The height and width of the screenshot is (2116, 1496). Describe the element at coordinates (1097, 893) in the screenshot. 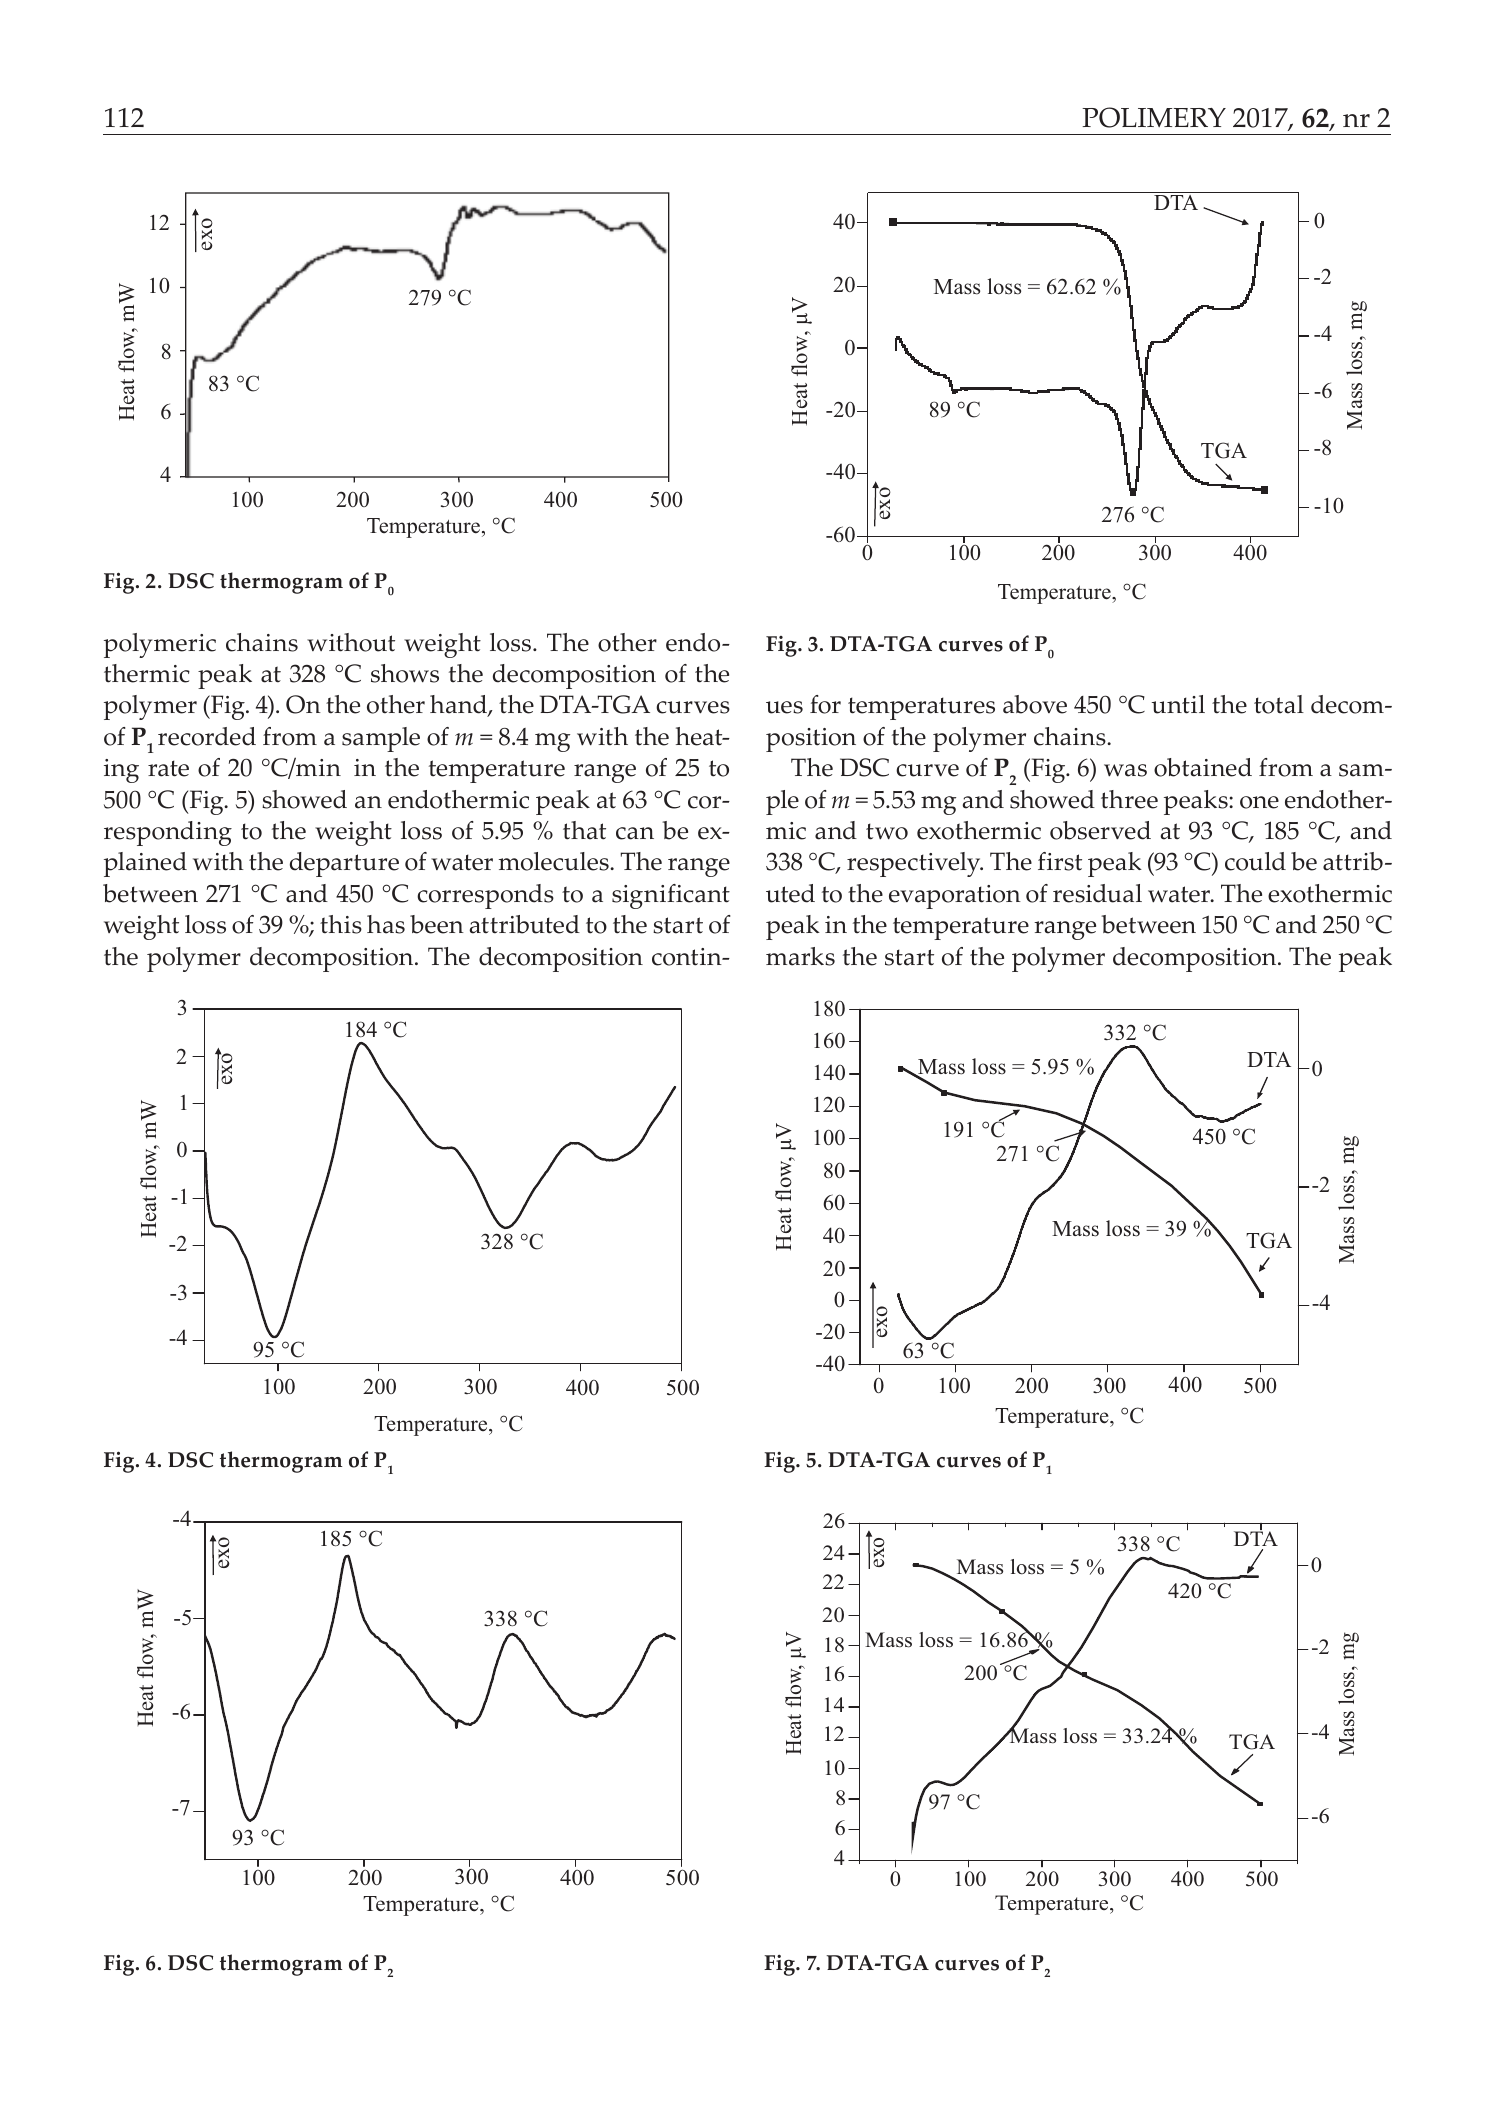

I see `residual` at that location.
